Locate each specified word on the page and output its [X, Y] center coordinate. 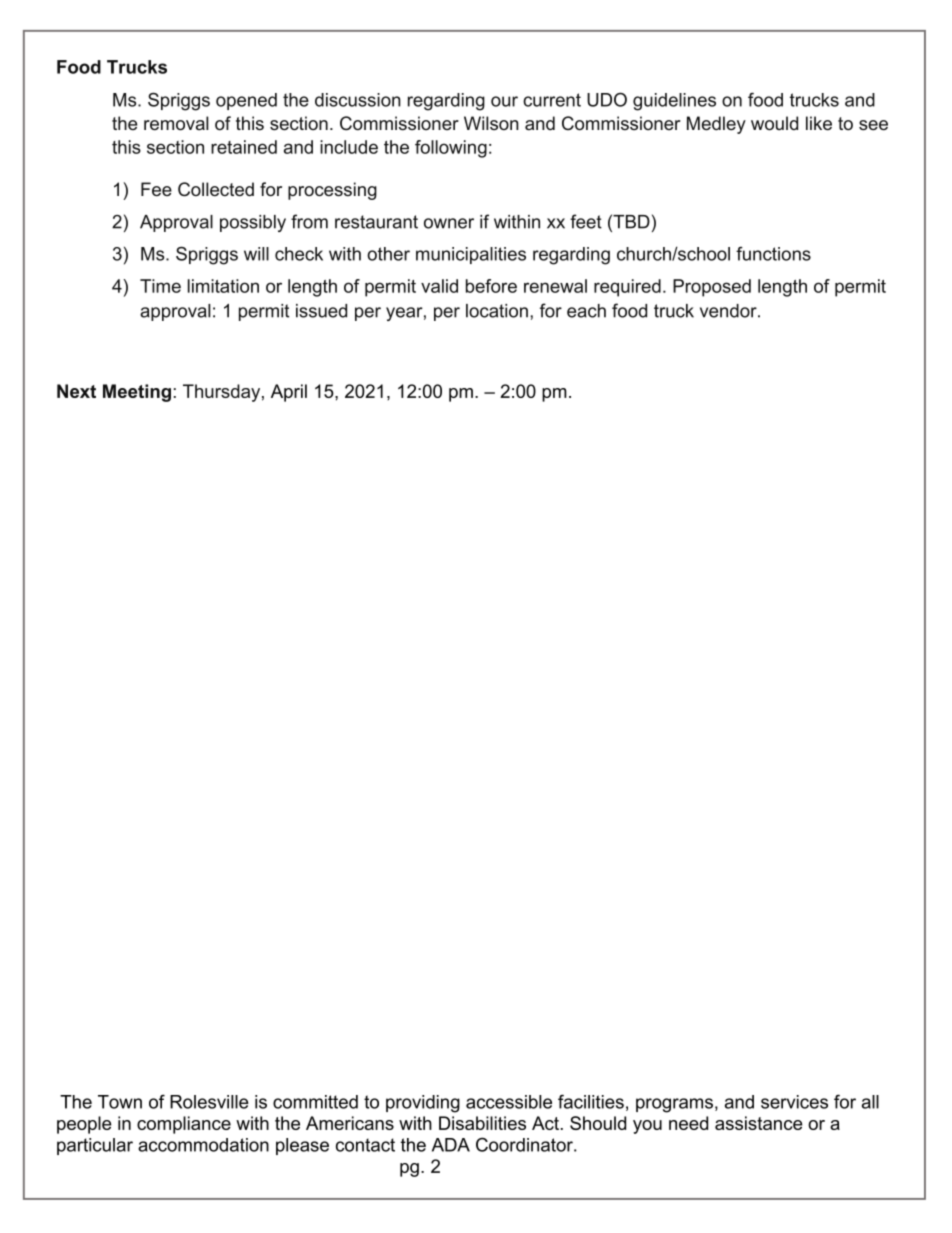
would [774, 123]
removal [176, 123]
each [586, 311]
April [289, 393]
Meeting [137, 393]
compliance [184, 1125]
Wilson [491, 123]
